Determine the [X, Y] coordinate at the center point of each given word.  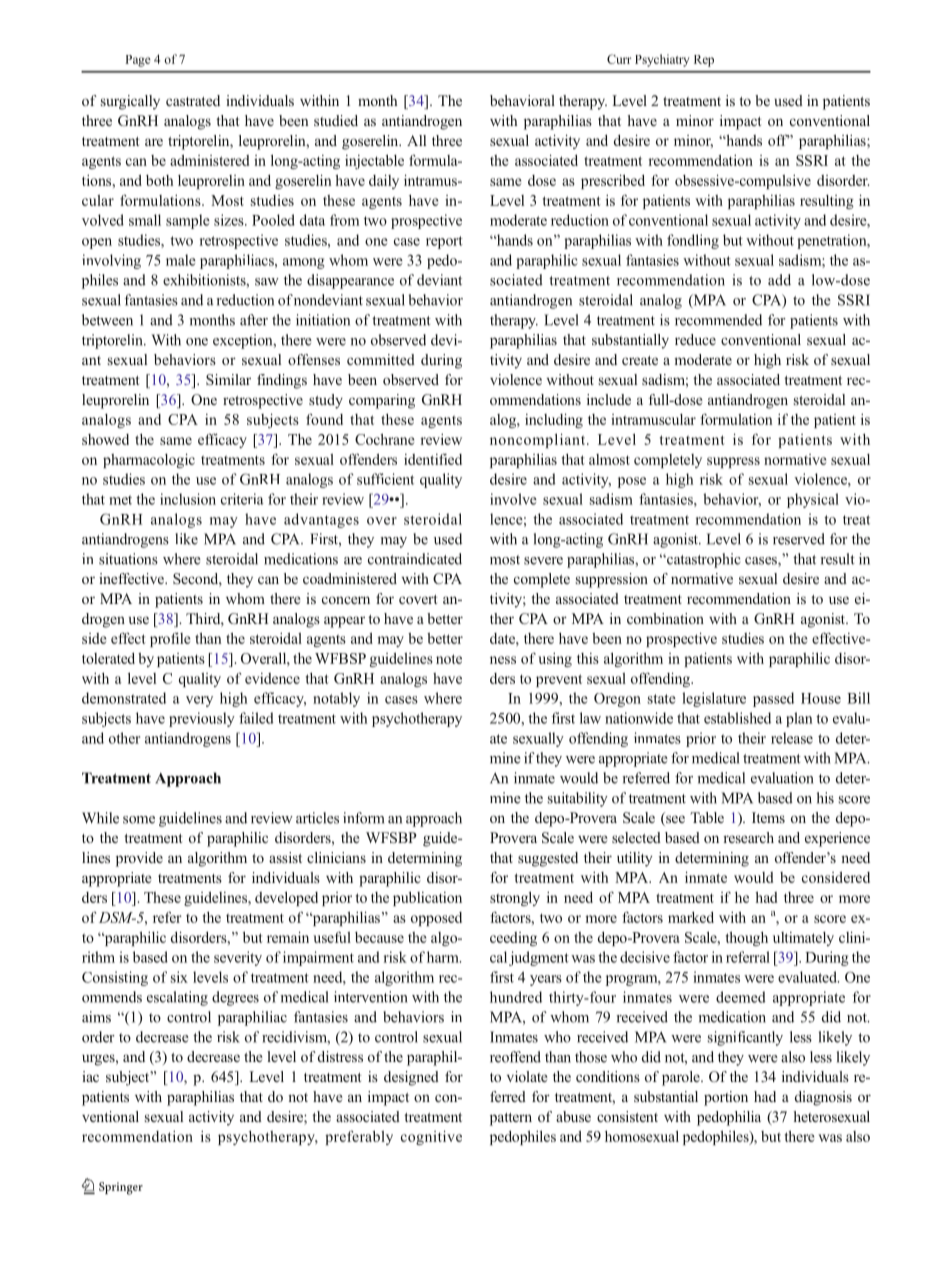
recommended [718, 320]
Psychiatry [662, 60]
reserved [799, 539]
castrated [193, 100]
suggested [548, 859]
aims [96, 1017]
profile [170, 639]
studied [336, 120]
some [139, 820]
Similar [228, 379]
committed [381, 359]
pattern [511, 1119]
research [748, 837]
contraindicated [415, 559]
